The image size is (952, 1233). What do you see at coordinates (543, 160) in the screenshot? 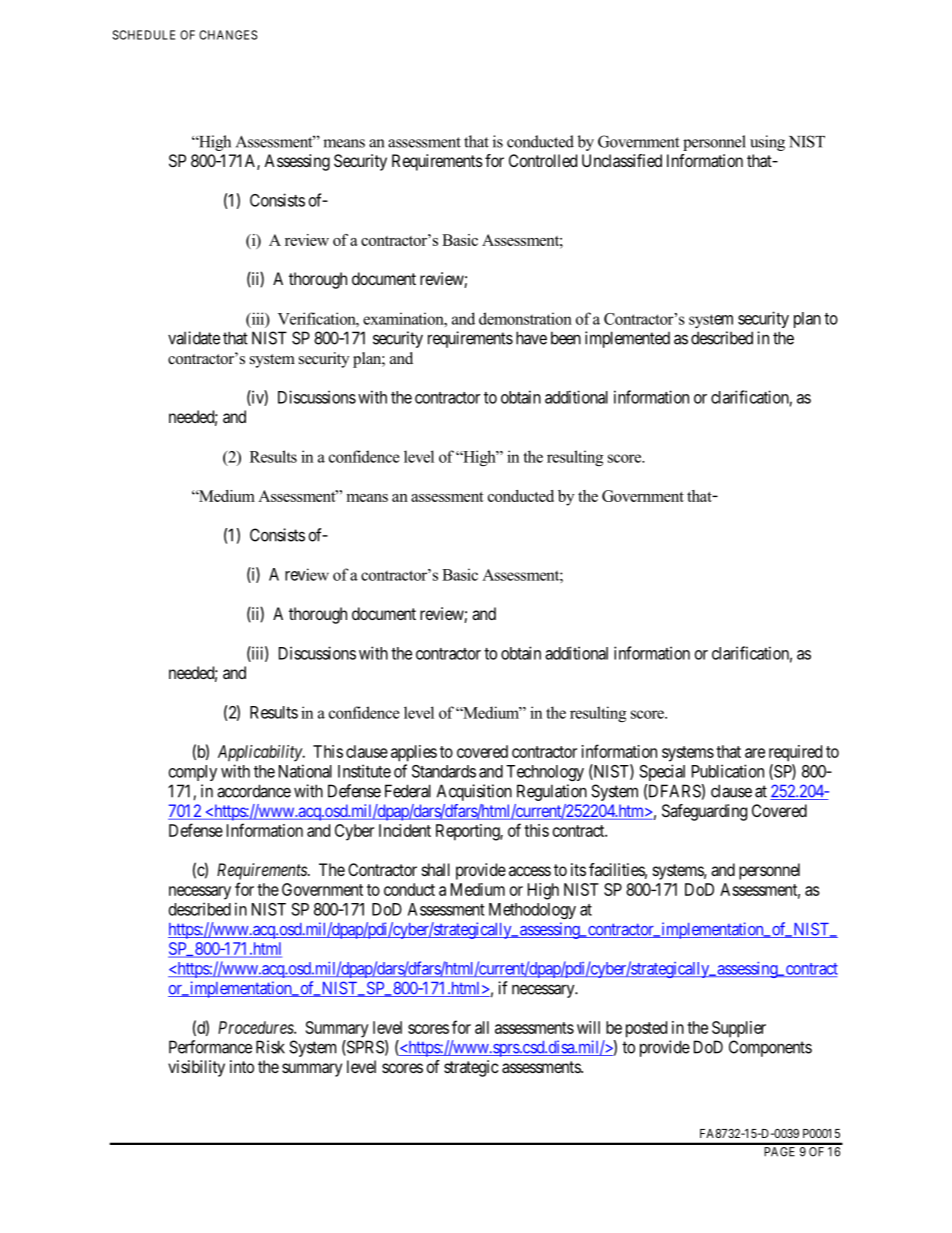
I see `Controlled` at bounding box center [543, 160].
